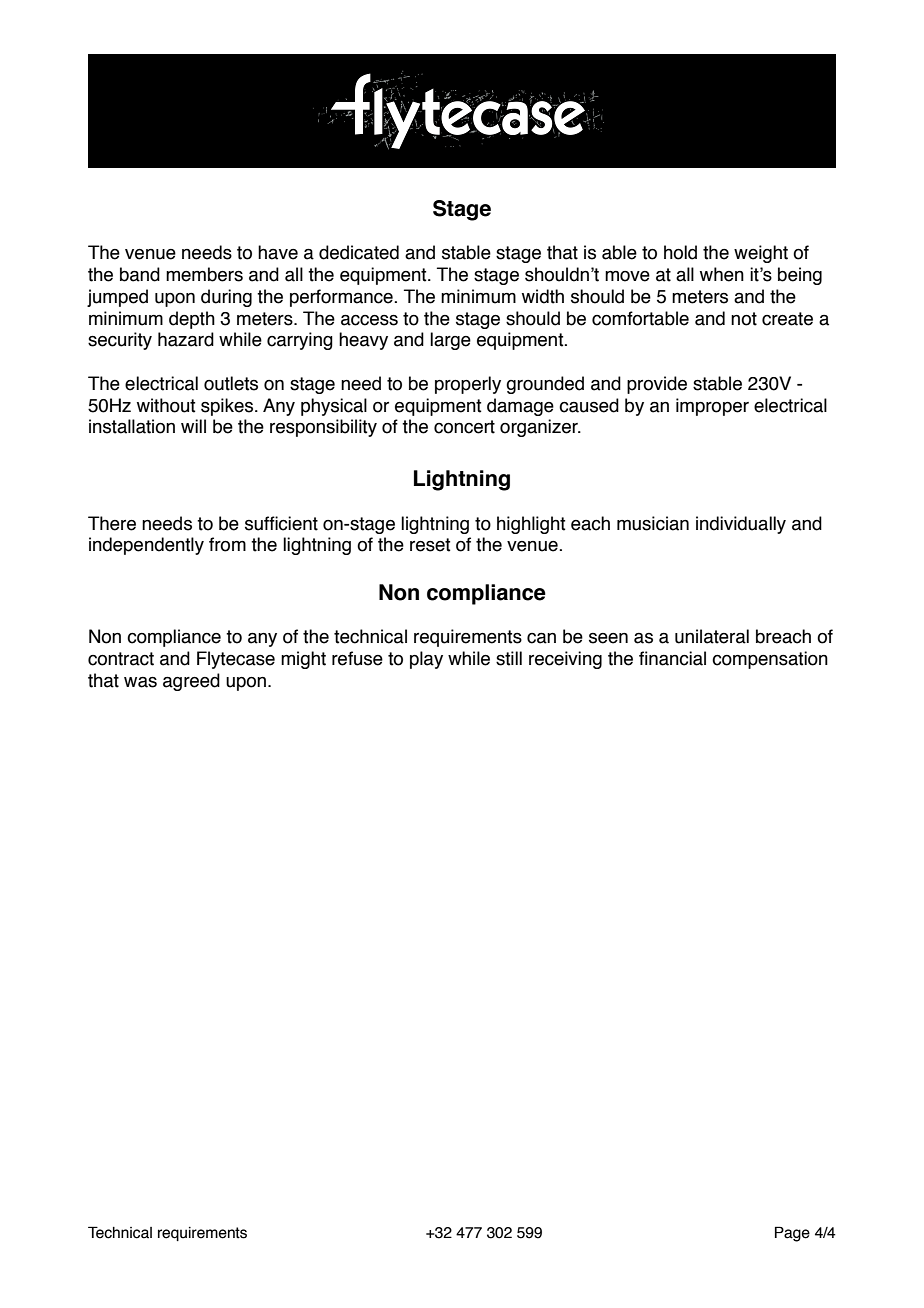 The width and height of the screenshot is (924, 1308). Describe the element at coordinates (204, 274) in the screenshot. I see `members` at that location.
